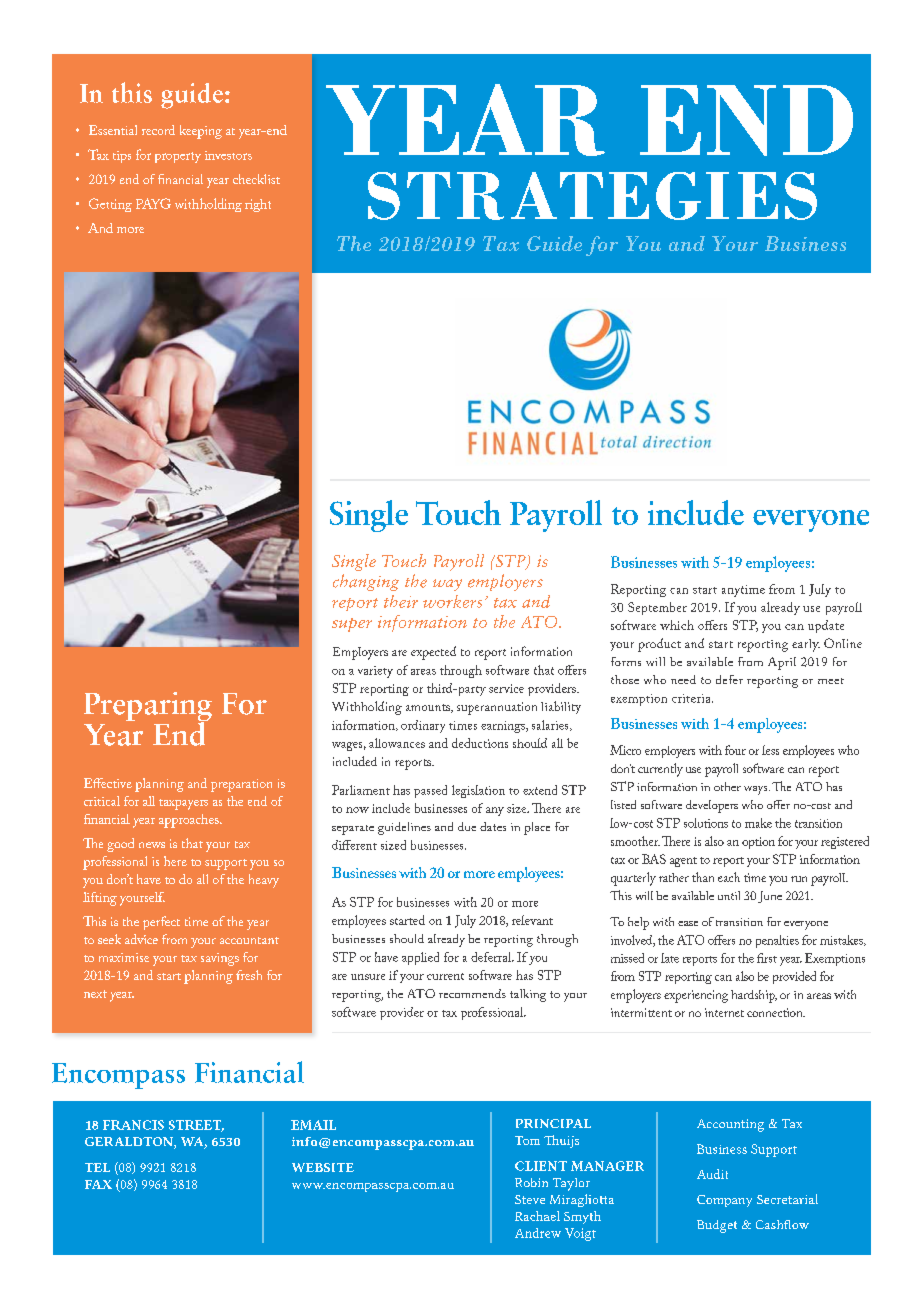 The height and width of the document is (1308, 924). What do you see at coordinates (506, 688) in the document?
I see `service` at bounding box center [506, 688].
